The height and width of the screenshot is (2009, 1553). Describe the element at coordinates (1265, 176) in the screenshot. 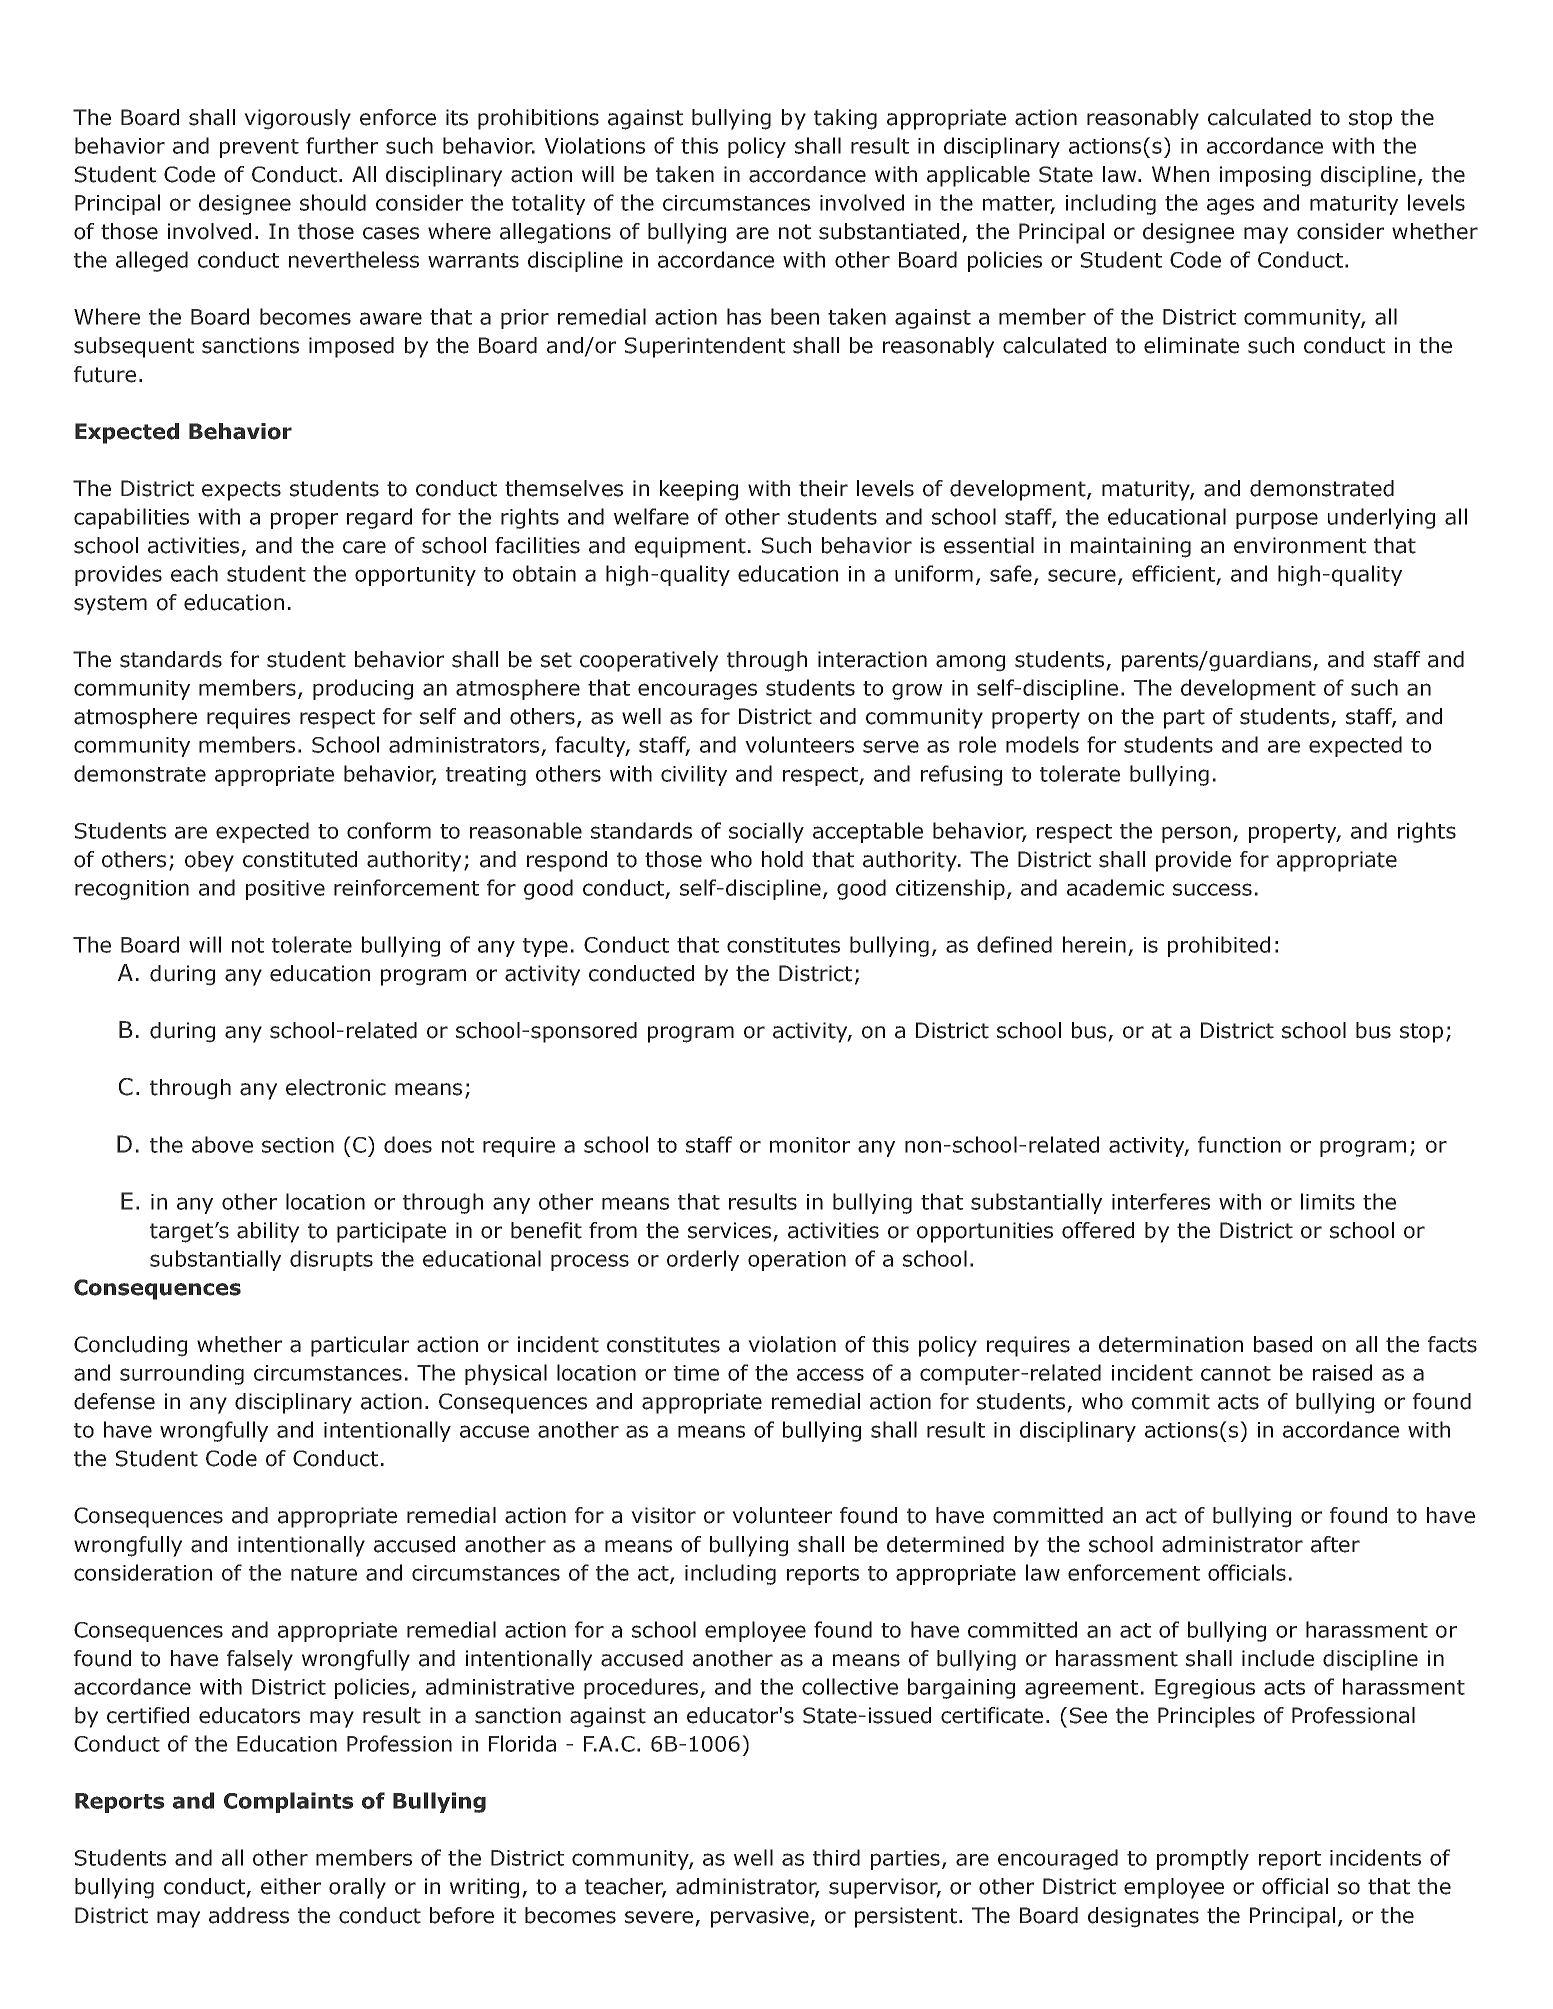

I see `imposing` at that location.
